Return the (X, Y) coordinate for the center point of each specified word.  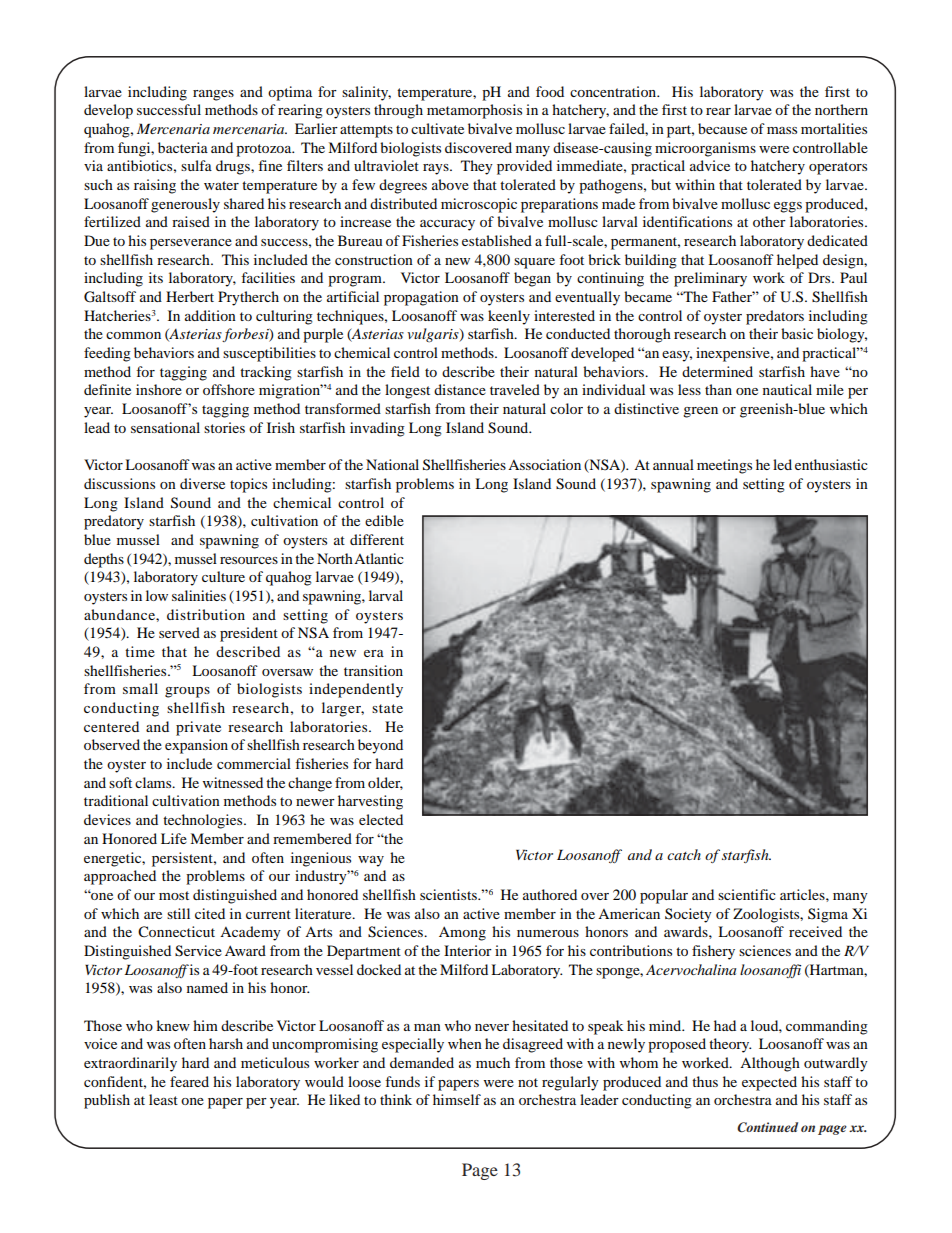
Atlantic (379, 558)
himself (457, 1099)
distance (460, 389)
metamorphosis (474, 111)
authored (550, 894)
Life (174, 838)
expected (769, 1083)
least (163, 1099)
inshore (159, 389)
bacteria (183, 147)
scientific (747, 894)
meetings (724, 466)
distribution (206, 614)
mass (782, 130)
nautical (787, 389)
